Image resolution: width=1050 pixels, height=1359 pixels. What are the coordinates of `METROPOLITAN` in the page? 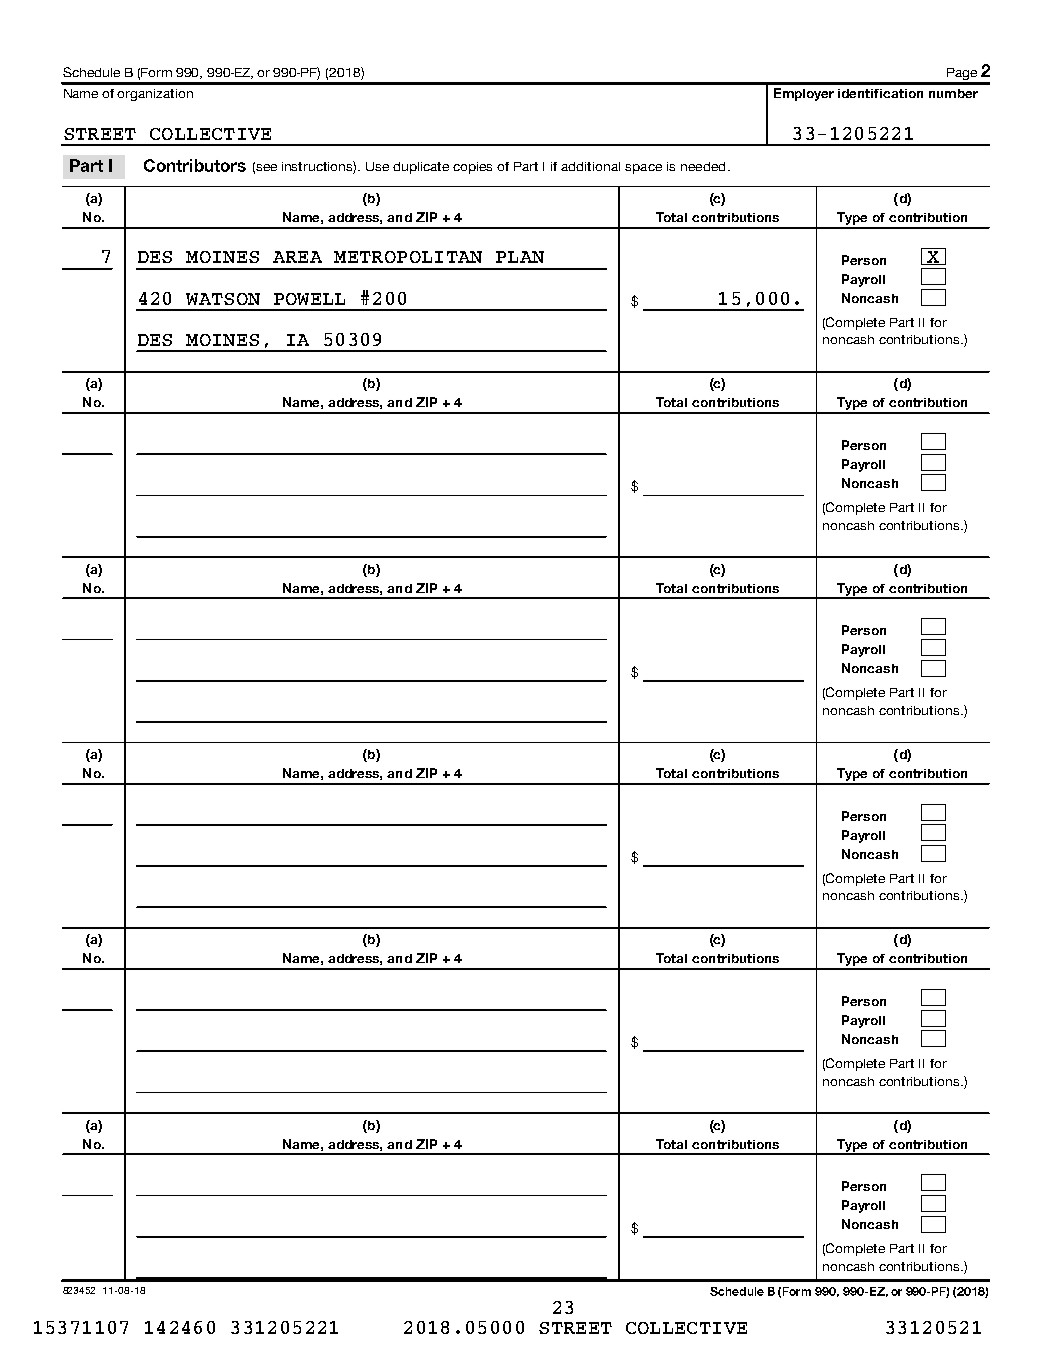 It's located at (408, 257).
